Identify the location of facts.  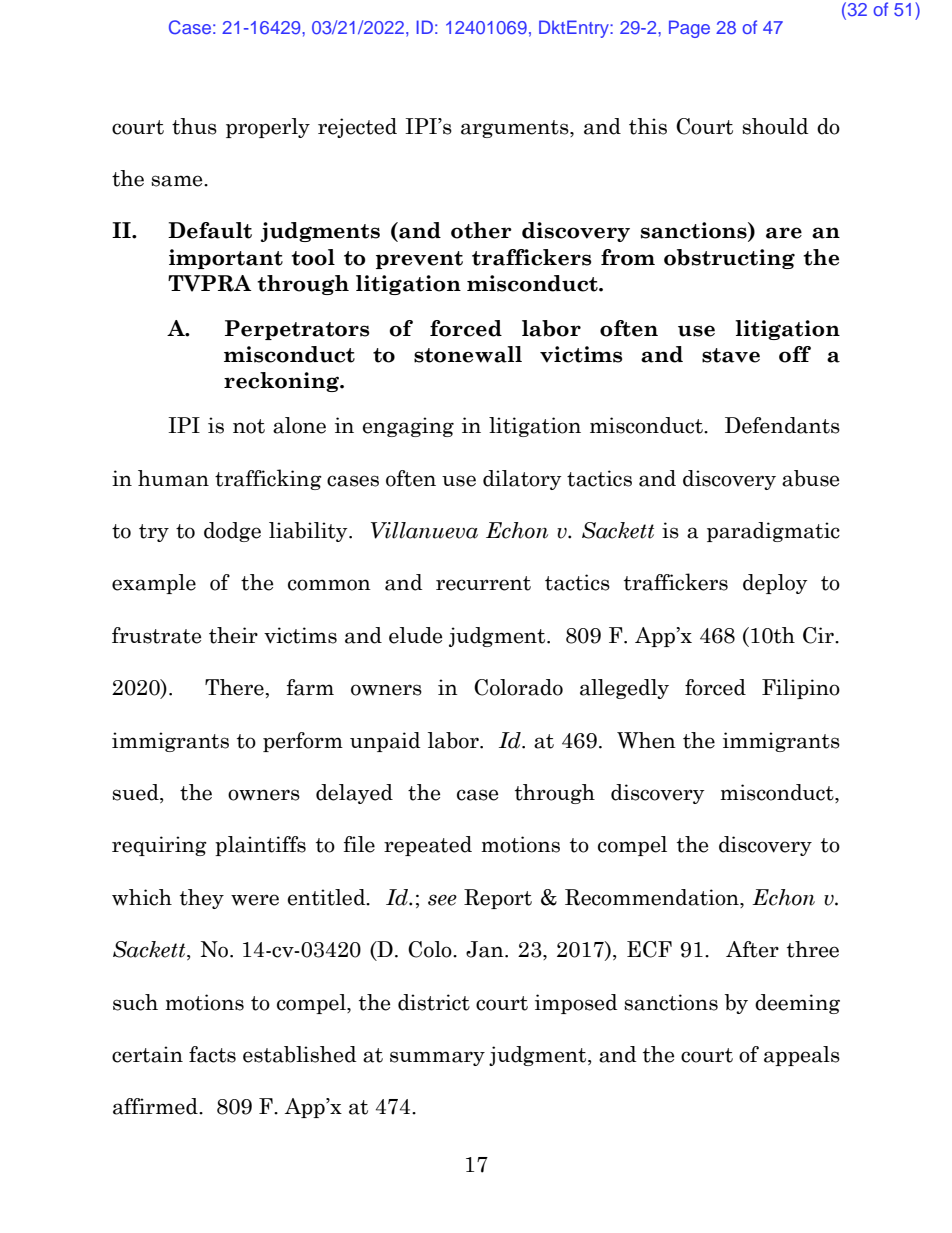
(212, 1054).
